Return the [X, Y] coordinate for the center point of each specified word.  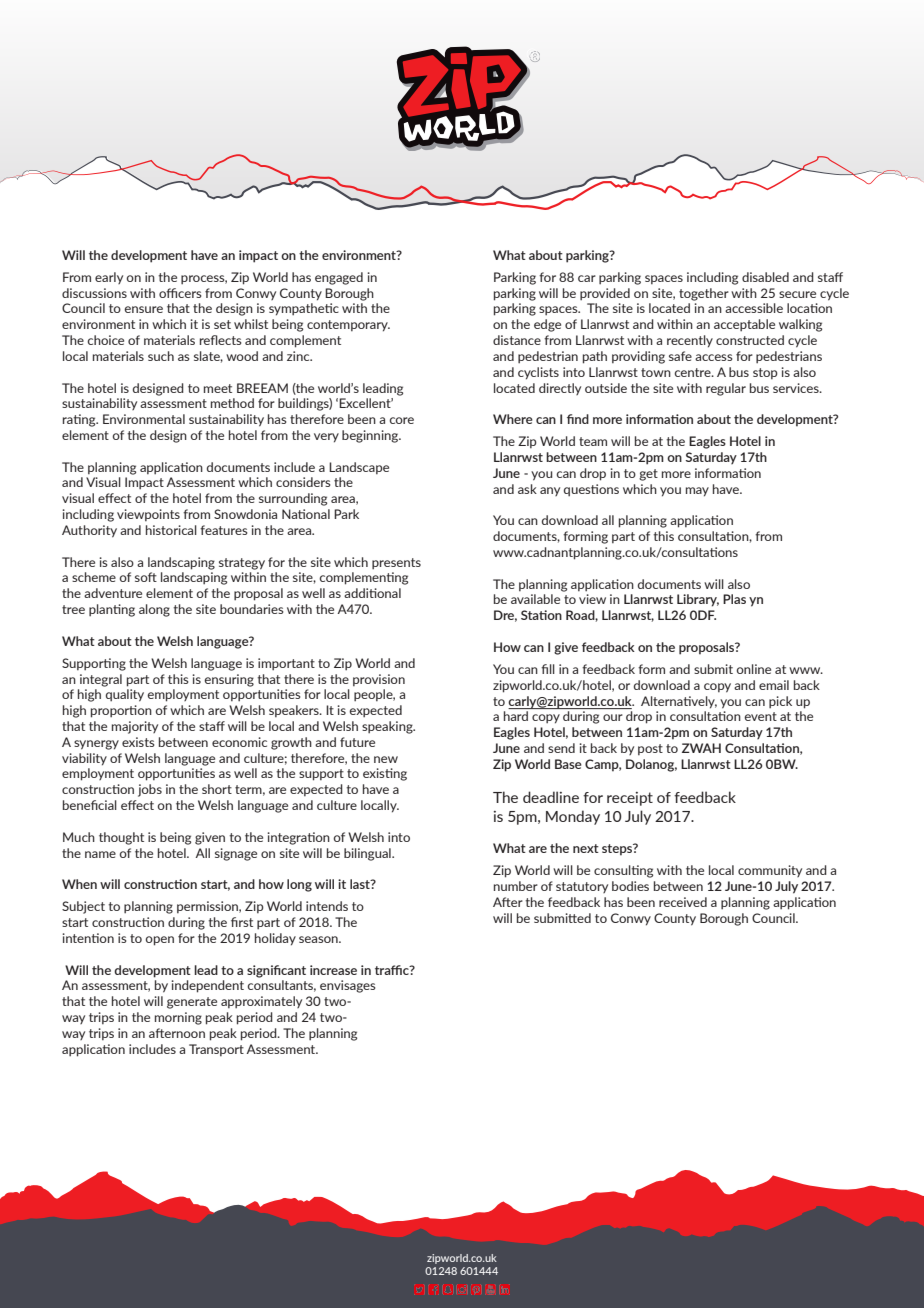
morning [178, 1018]
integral [101, 680]
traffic [393, 970]
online [753, 669]
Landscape [359, 468]
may [697, 492]
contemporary [348, 326]
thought [121, 838]
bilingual [368, 854]
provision [379, 680]
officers [180, 293]
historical [171, 530]
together [704, 294]
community [770, 871]
